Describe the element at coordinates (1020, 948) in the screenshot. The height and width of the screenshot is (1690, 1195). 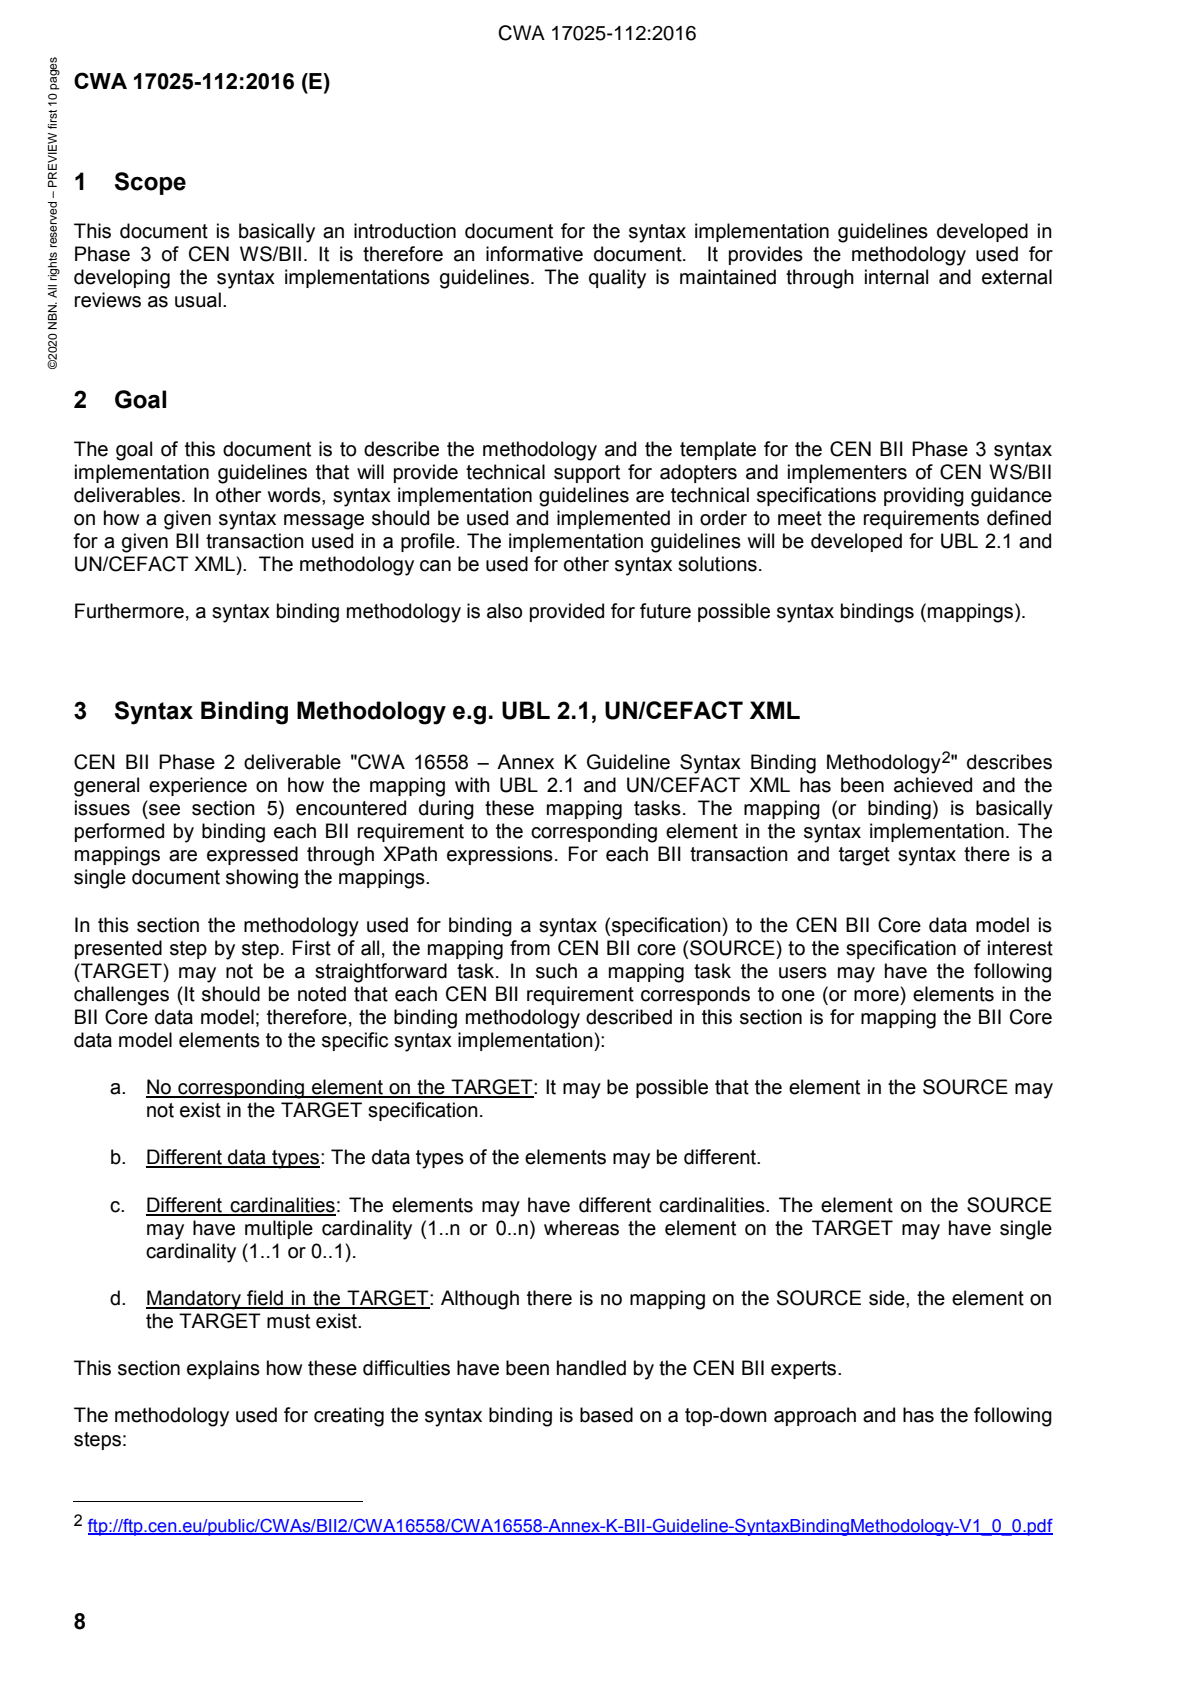
I see `interest` at that location.
